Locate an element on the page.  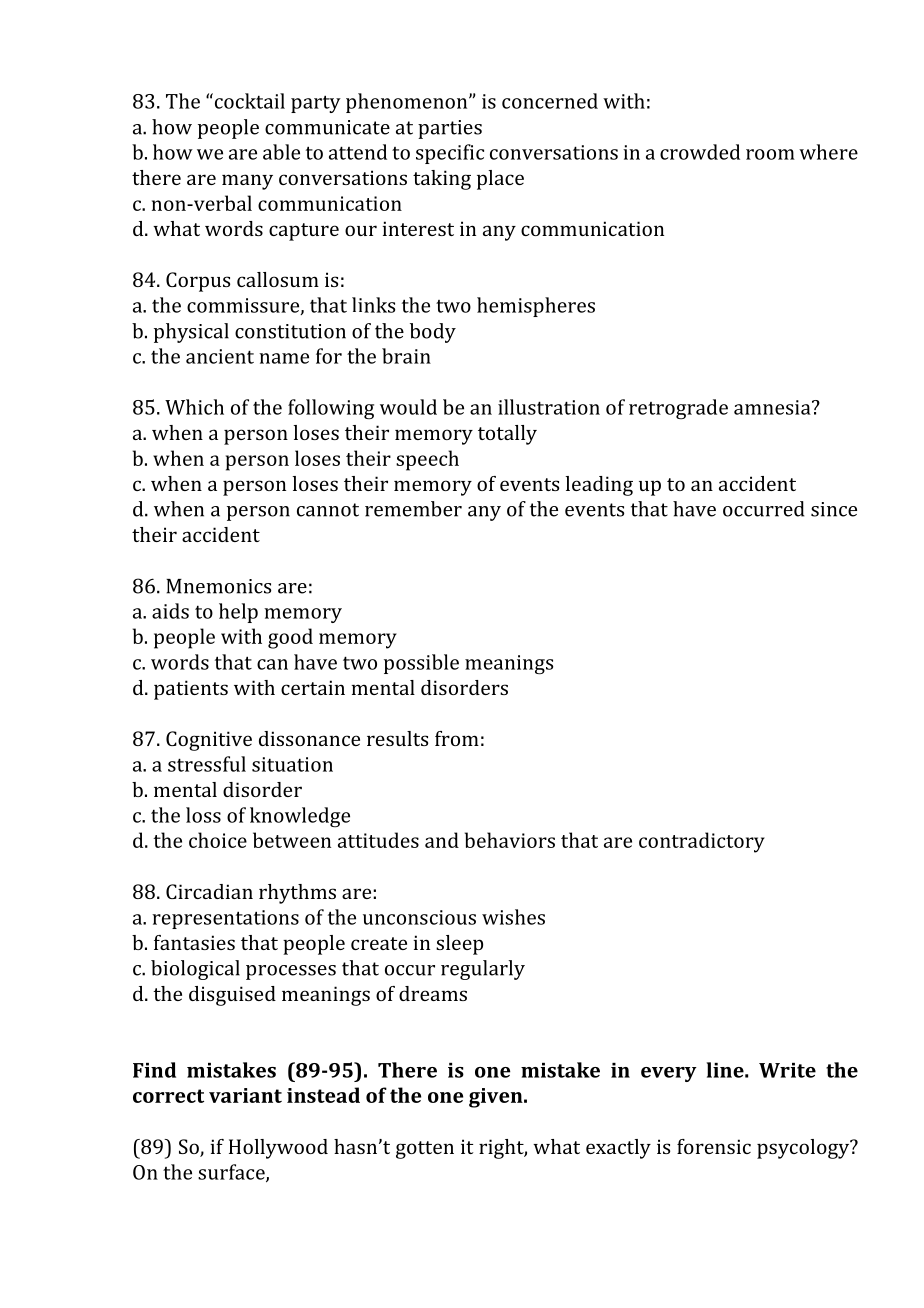
parties is located at coordinates (450, 129).
